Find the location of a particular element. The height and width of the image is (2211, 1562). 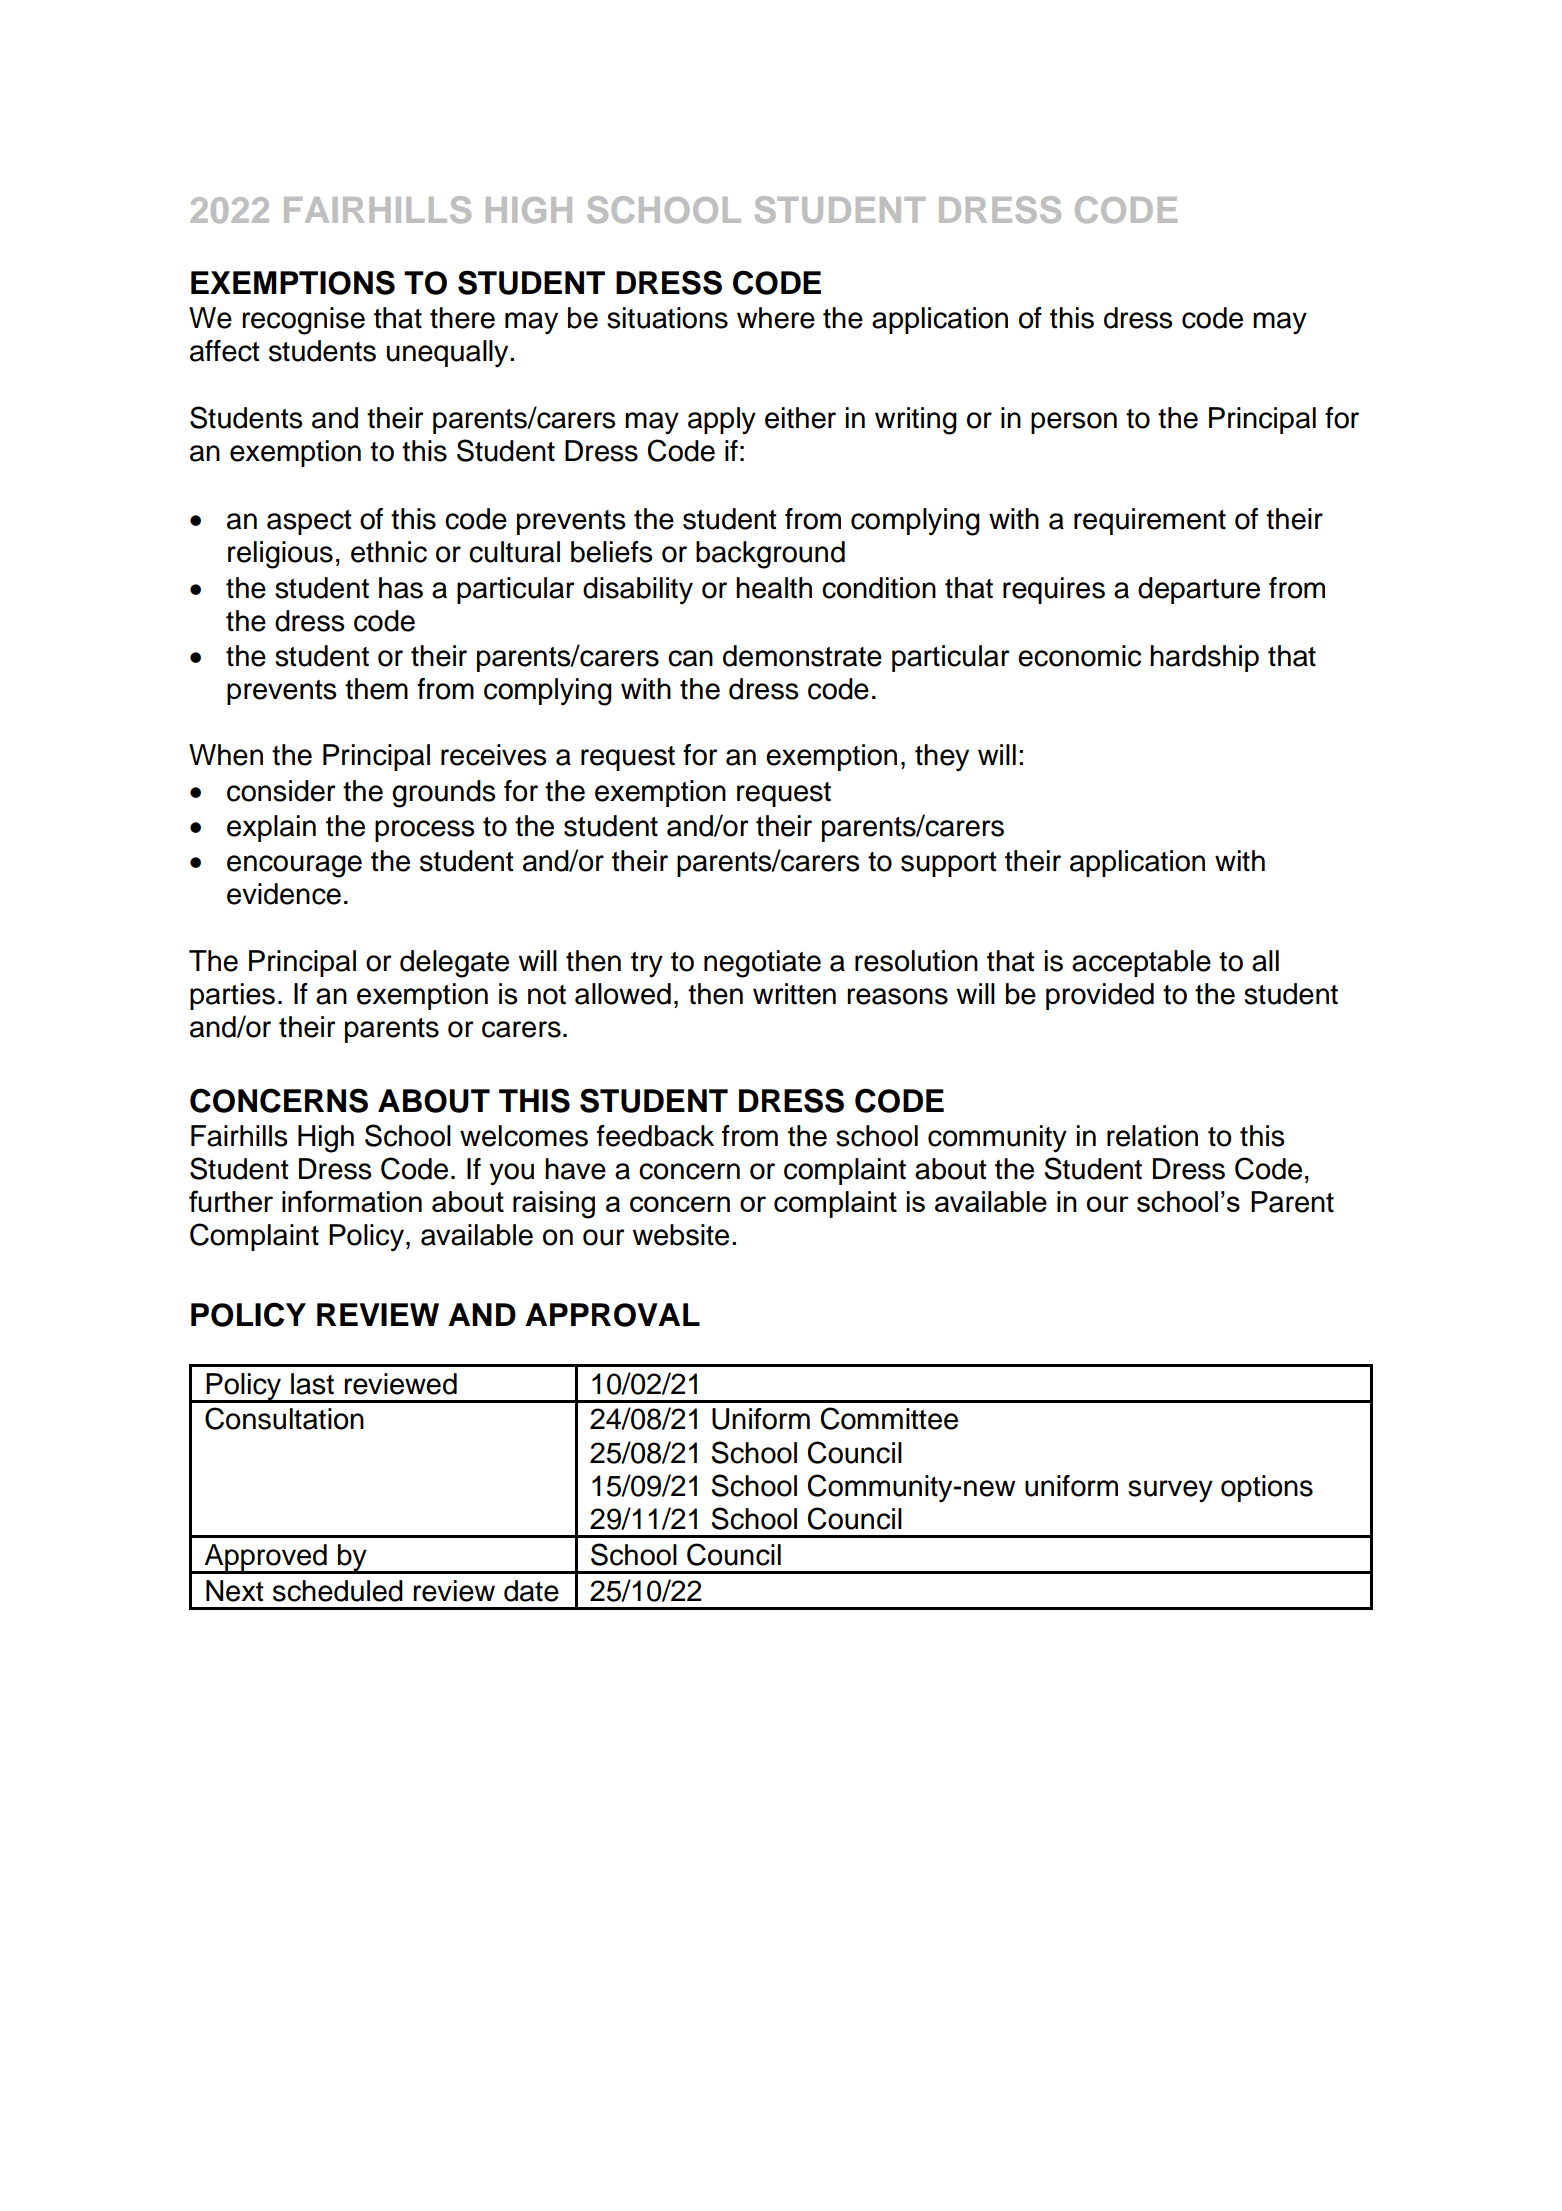

scheduled is located at coordinates (338, 1591).
